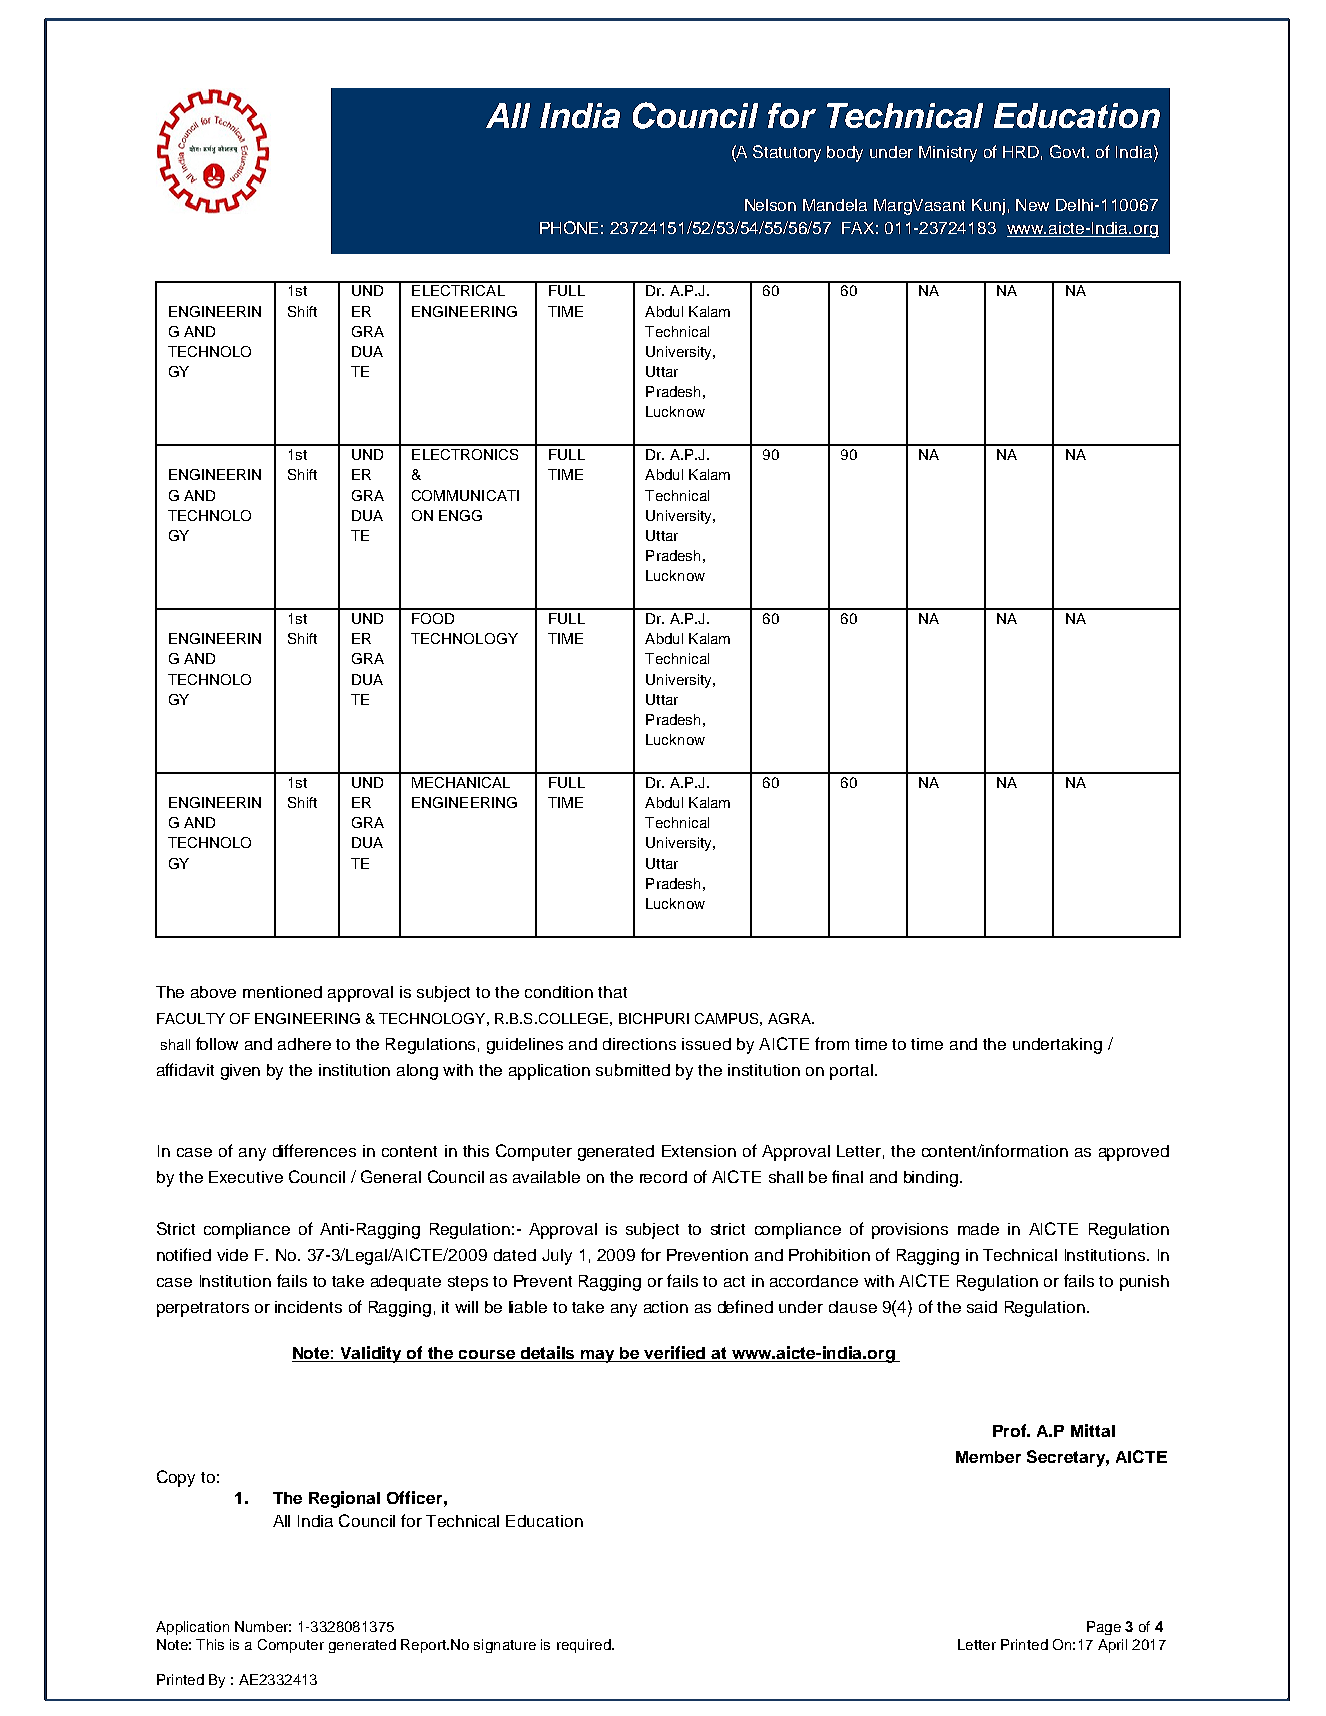 The width and height of the document is (1326, 1716). I want to click on that, so click(612, 992).
